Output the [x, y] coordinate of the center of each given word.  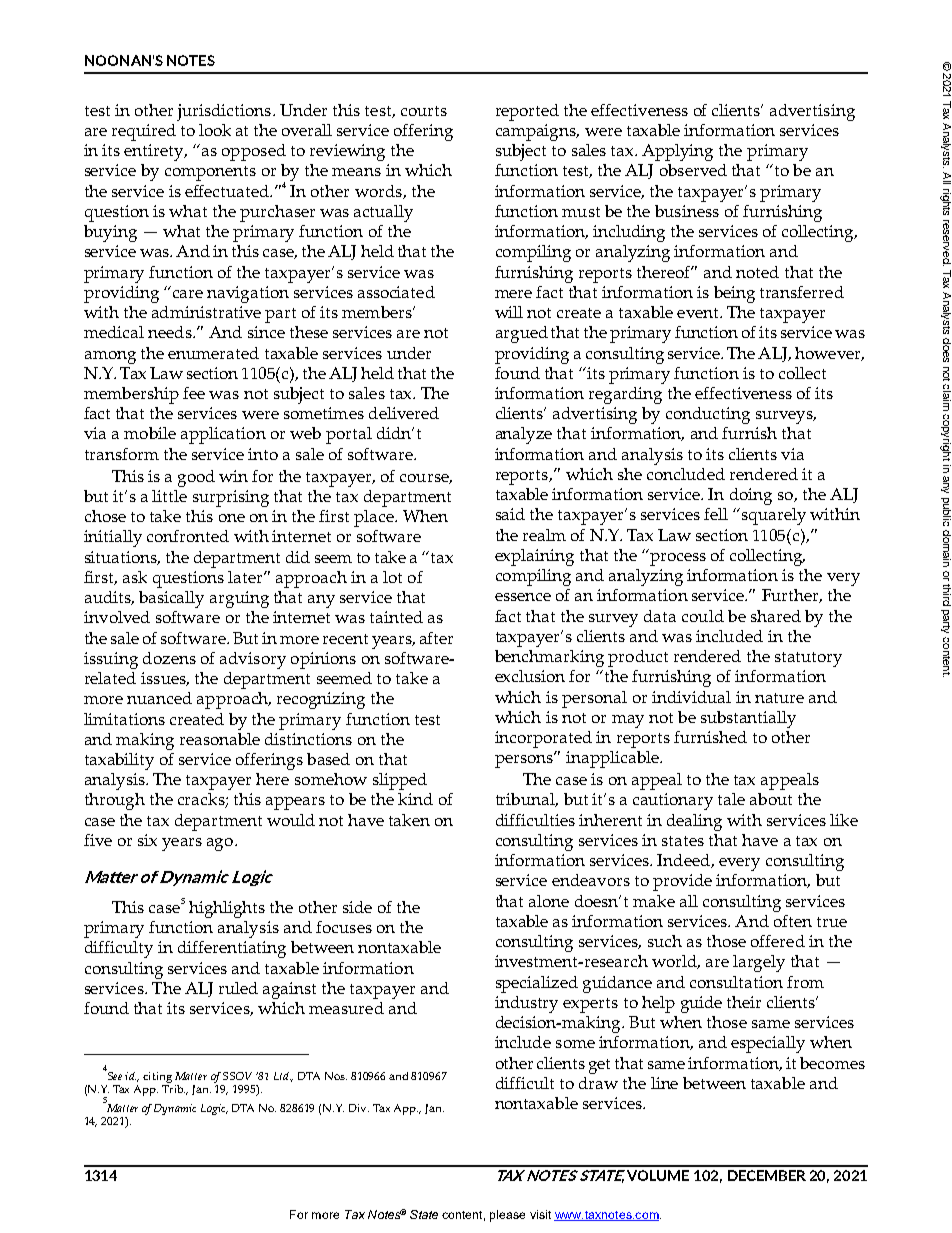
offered [778, 941]
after [436, 638]
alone [549, 901]
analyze [524, 435]
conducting [708, 415]
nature [779, 698]
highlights [227, 909]
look [215, 130]
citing [157, 1079]
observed [693, 170]
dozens [169, 658]
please [507, 1216]
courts [424, 111]
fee [194, 393]
